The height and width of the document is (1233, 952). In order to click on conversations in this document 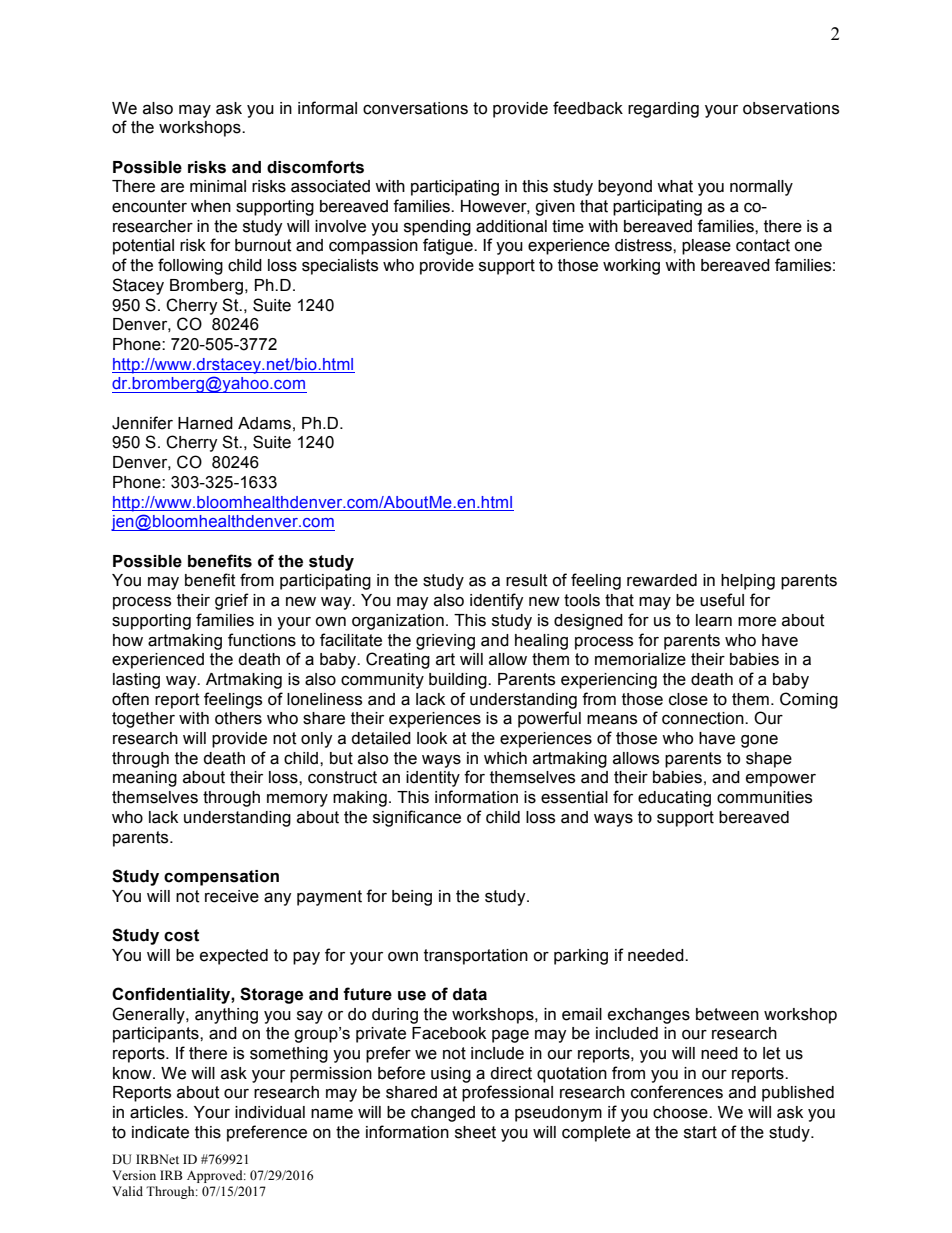, I will do `click(415, 108)`.
